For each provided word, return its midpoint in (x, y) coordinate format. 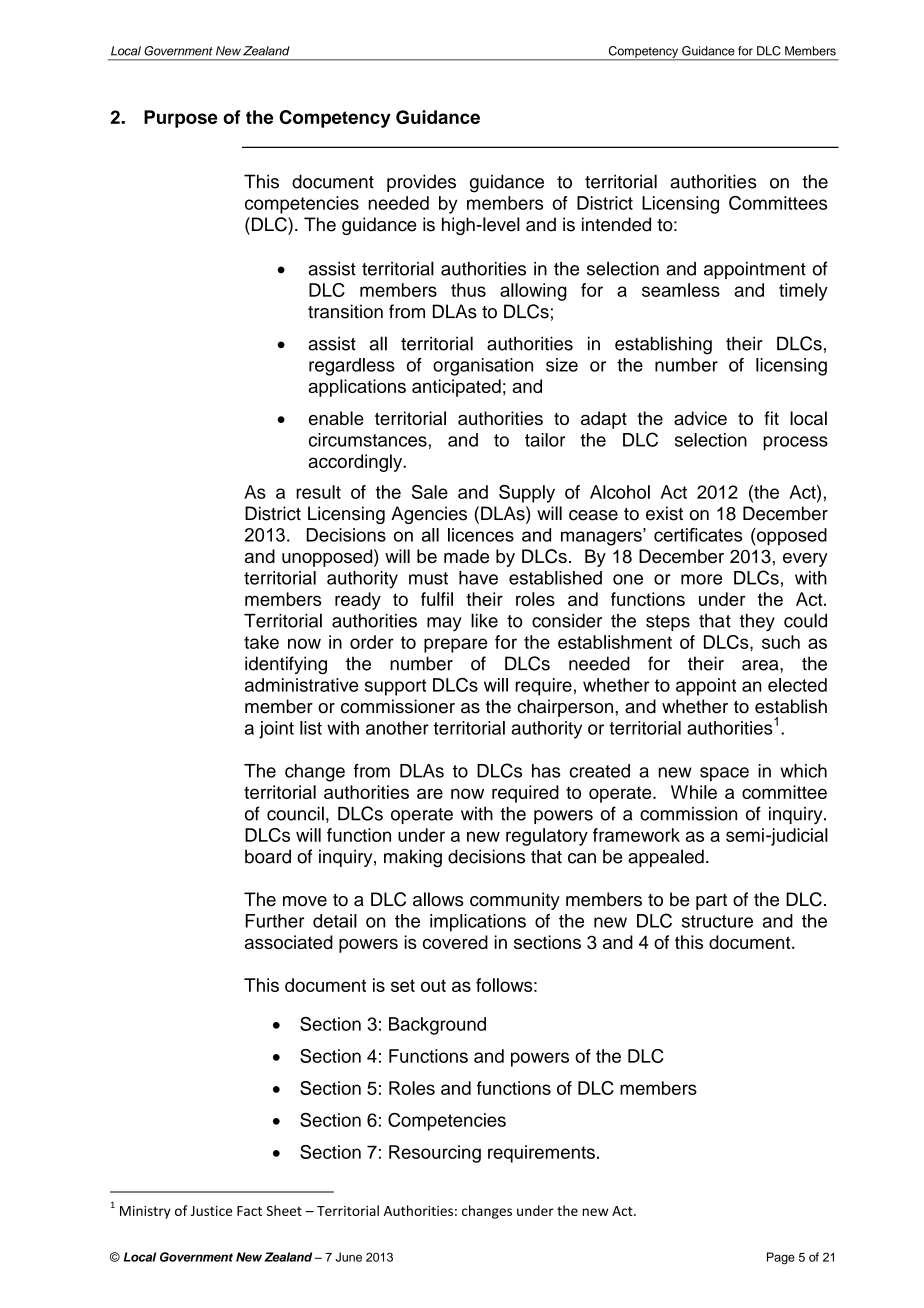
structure (717, 921)
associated (289, 942)
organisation (483, 367)
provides (421, 183)
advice (700, 418)
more (701, 579)
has (546, 771)
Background (437, 1026)
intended (616, 224)
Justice (211, 1211)
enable (336, 418)
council (295, 813)
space (724, 774)
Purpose (181, 119)
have (478, 578)
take (261, 642)
